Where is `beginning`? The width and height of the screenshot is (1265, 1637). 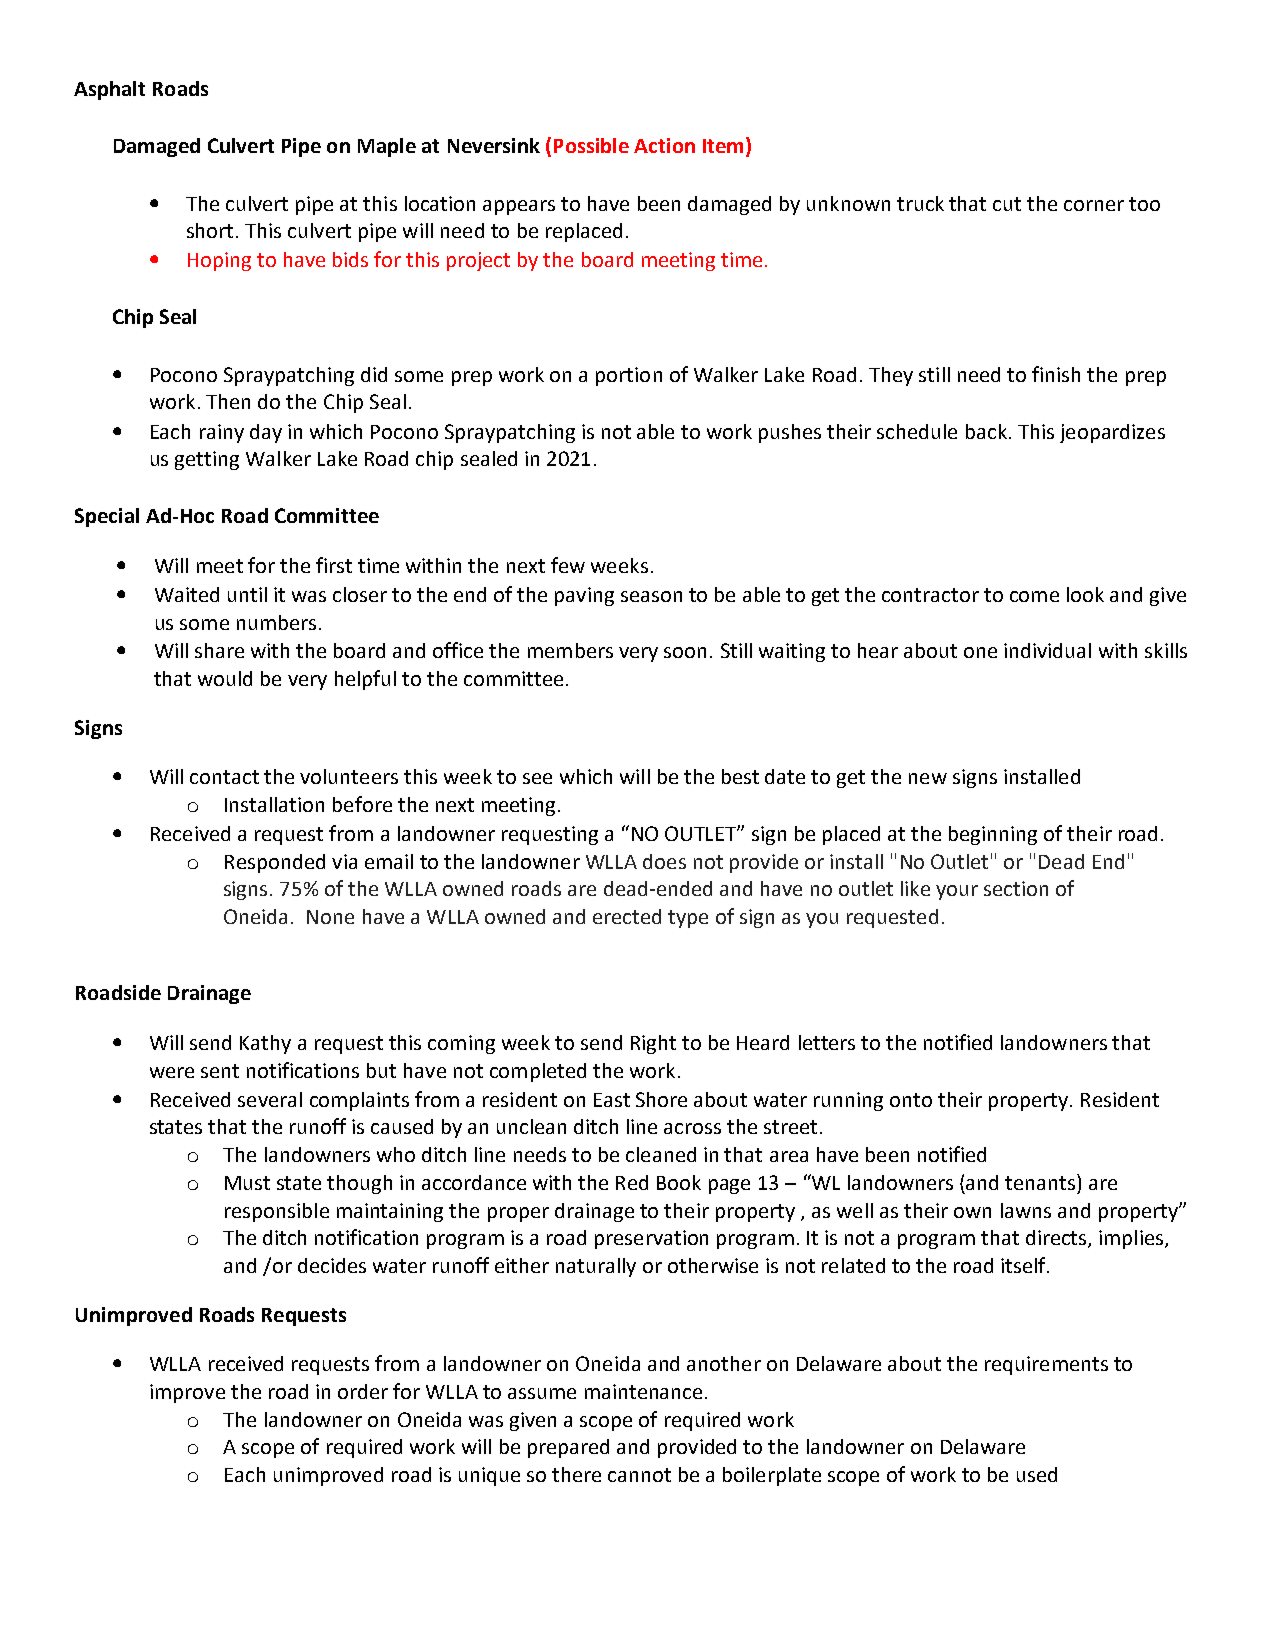
beginning is located at coordinates (993, 835).
